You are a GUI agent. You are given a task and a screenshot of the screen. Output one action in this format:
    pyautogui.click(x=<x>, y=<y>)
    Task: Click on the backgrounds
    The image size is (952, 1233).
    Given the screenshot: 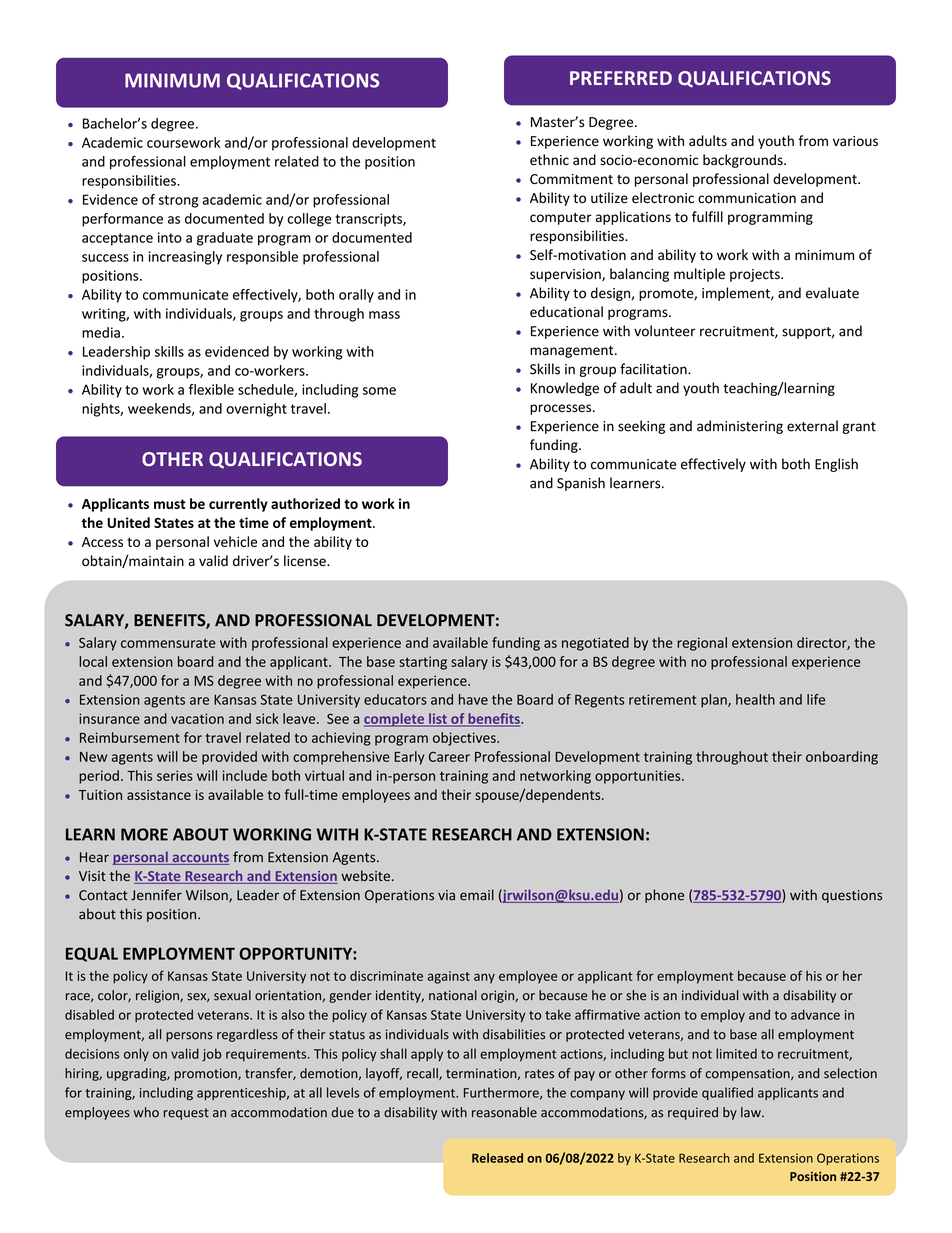 What is the action you would take?
    pyautogui.click(x=744, y=161)
